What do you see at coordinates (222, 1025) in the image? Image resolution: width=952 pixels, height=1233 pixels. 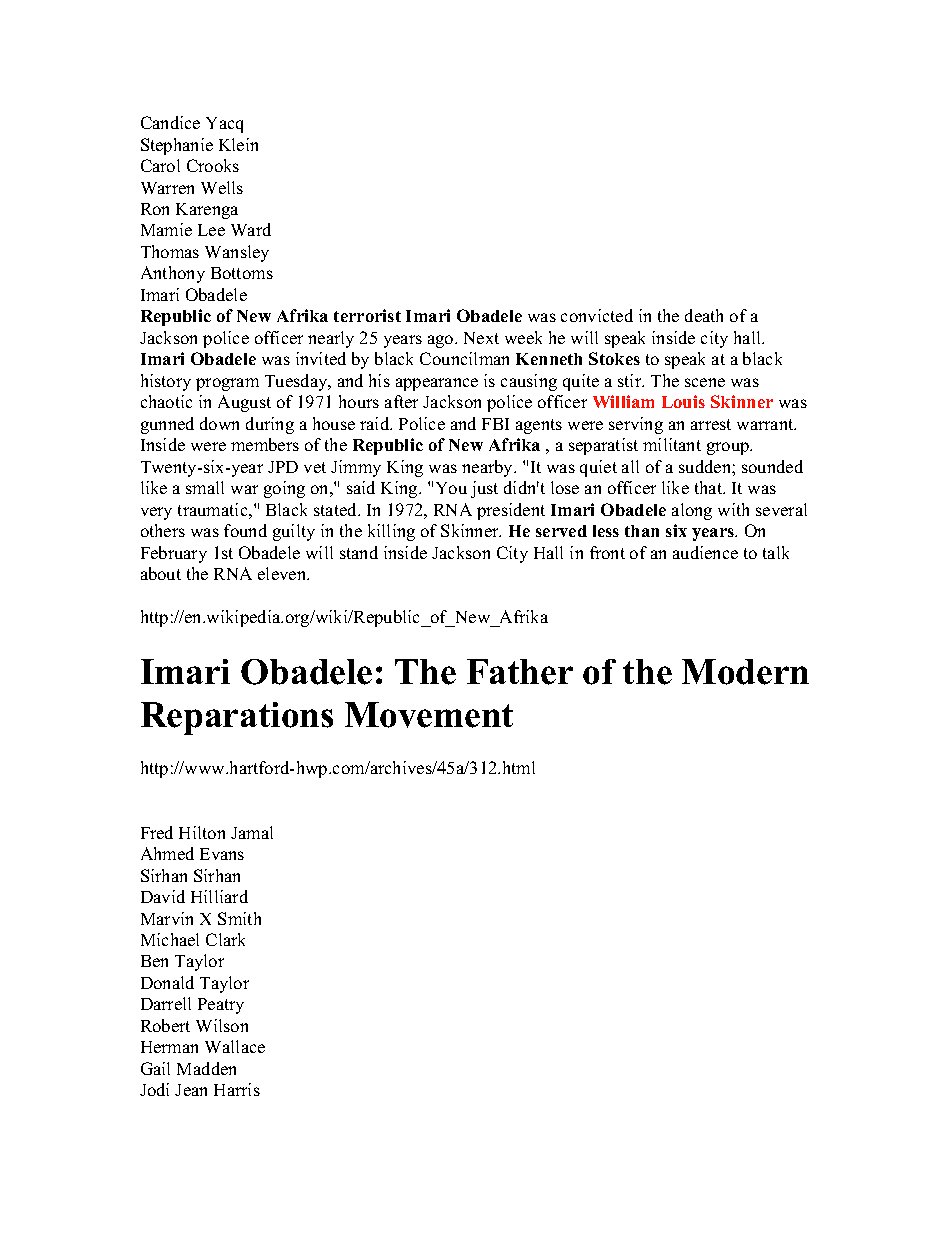 I see `Wilson` at bounding box center [222, 1025].
